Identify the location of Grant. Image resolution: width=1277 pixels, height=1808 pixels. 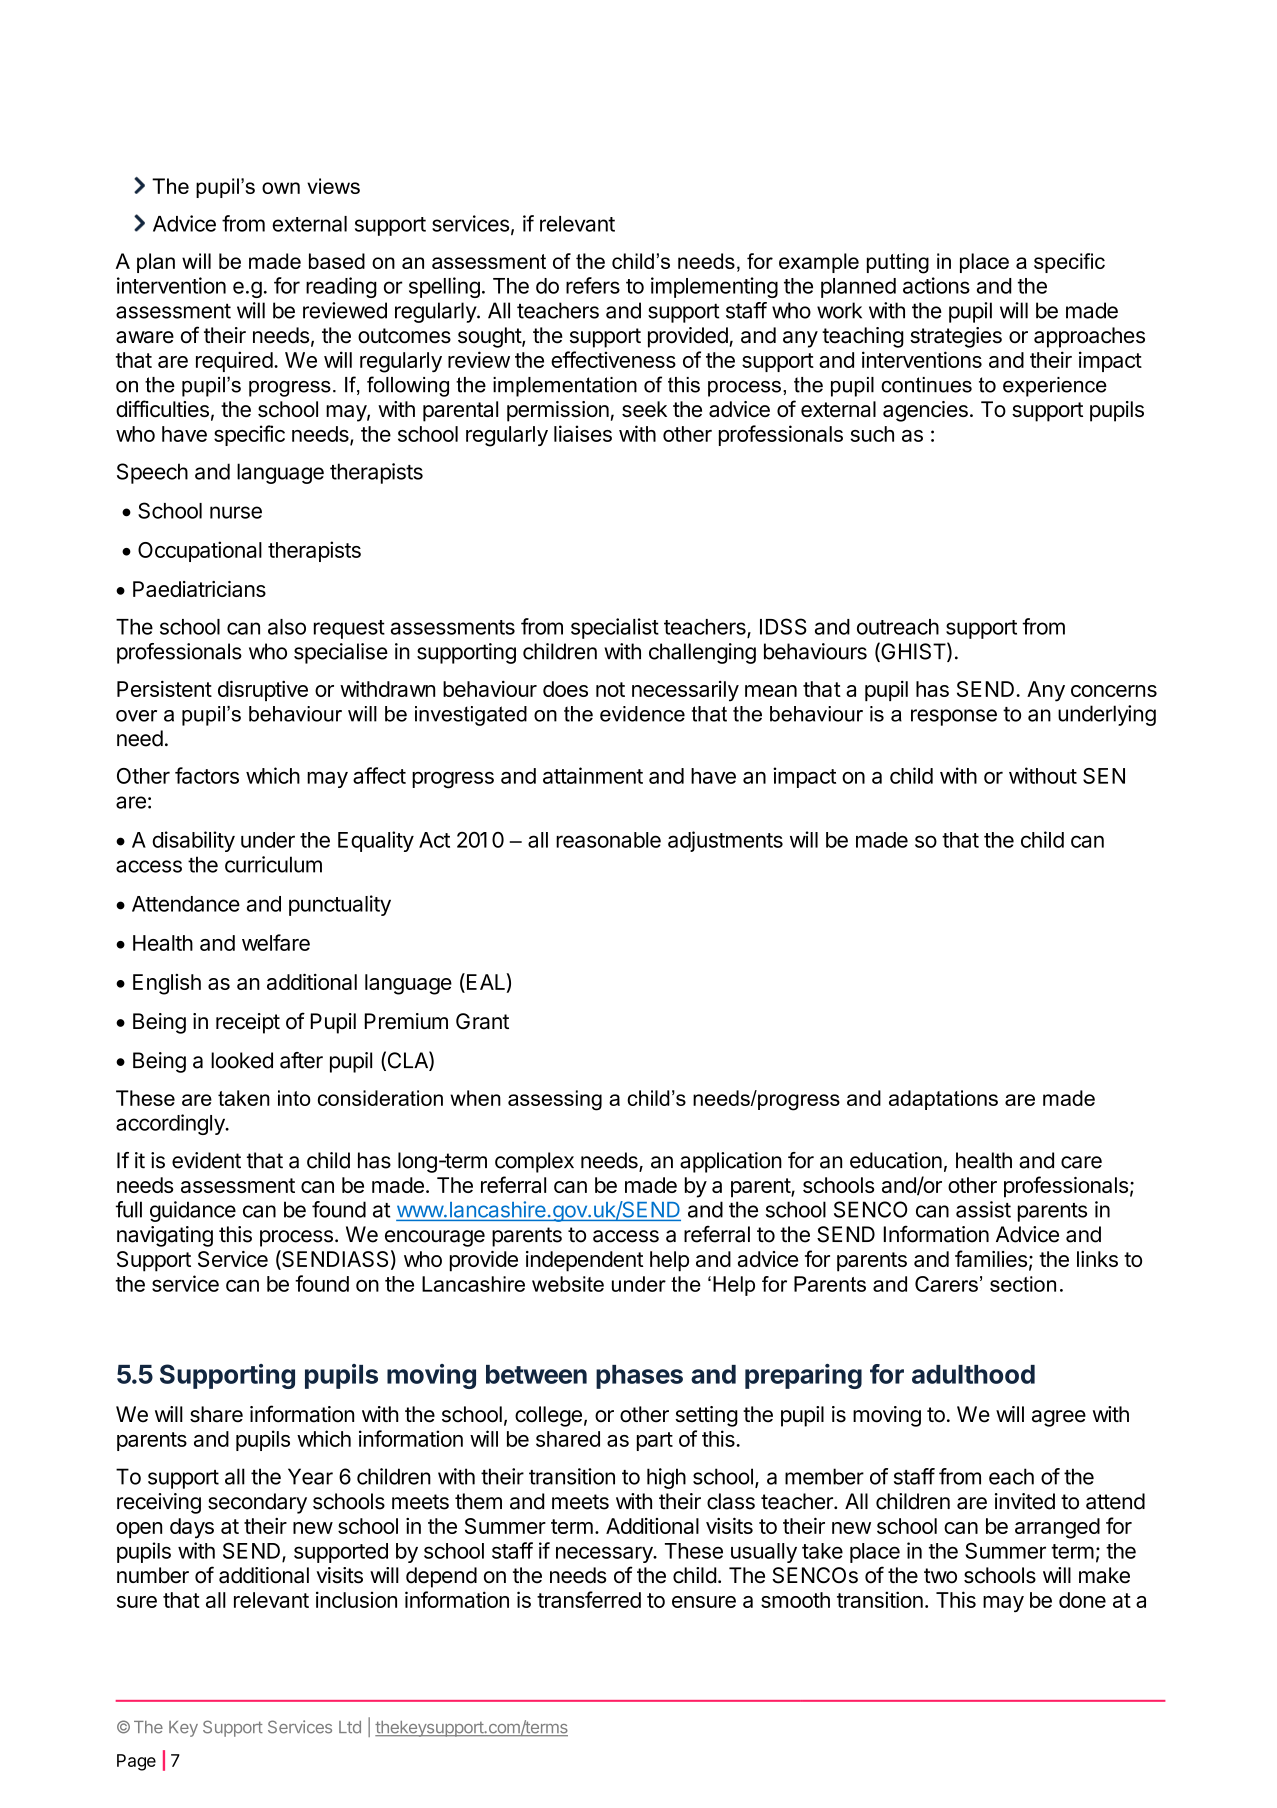
(482, 1021).
